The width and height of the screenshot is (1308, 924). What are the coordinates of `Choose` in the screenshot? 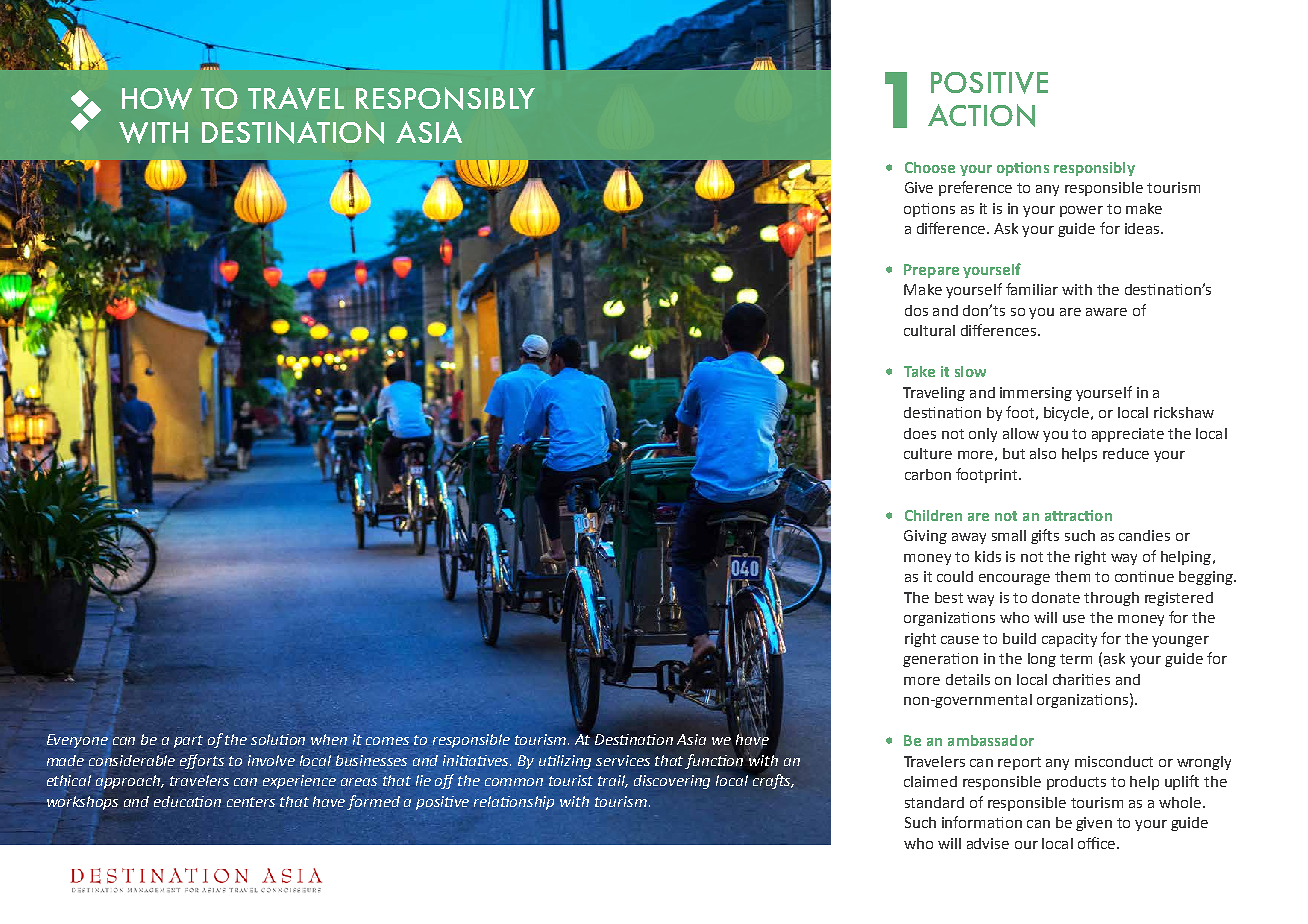 It's located at (930, 167).
